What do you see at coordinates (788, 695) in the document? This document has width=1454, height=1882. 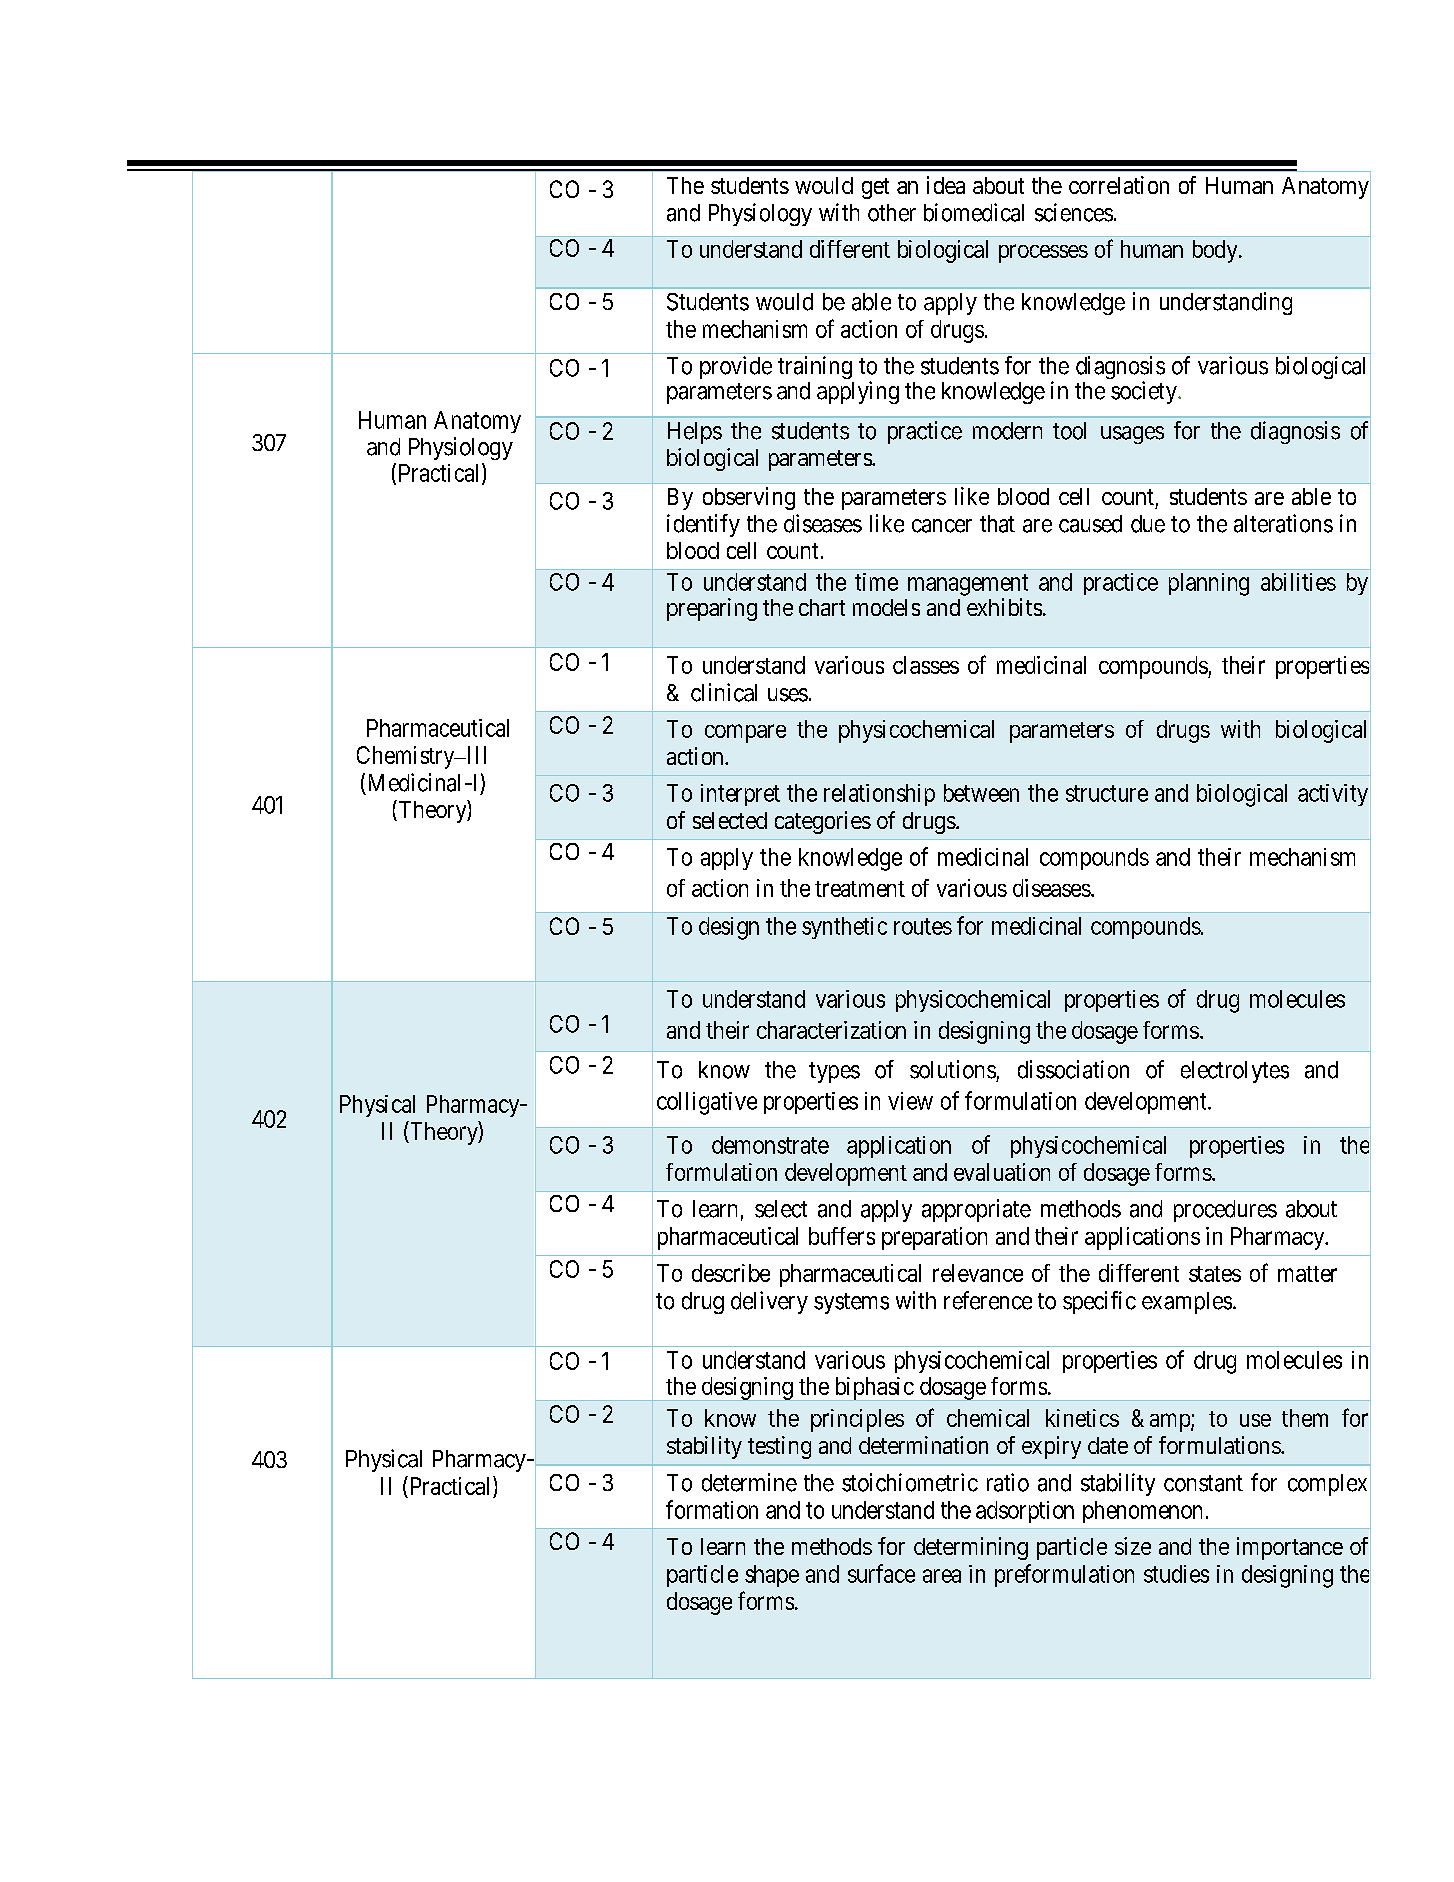 I see `uses` at bounding box center [788, 695].
